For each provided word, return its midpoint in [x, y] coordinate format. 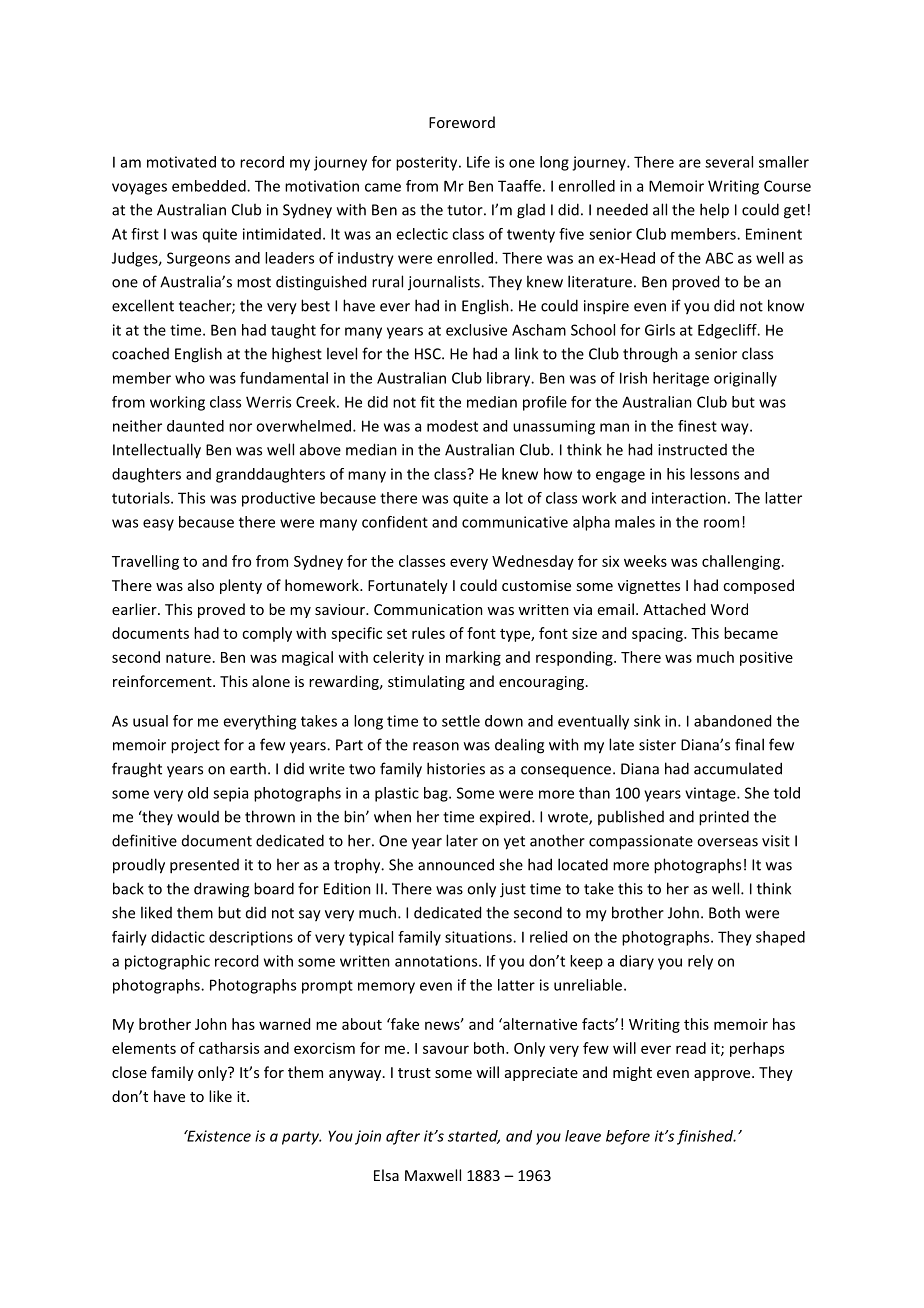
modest [452, 426]
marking [473, 658]
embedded [210, 186]
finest [697, 426]
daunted [195, 426]
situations [479, 937]
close [129, 1072]
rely [700, 962]
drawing [221, 890]
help [714, 211]
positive [766, 658]
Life [478, 162]
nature [188, 658]
